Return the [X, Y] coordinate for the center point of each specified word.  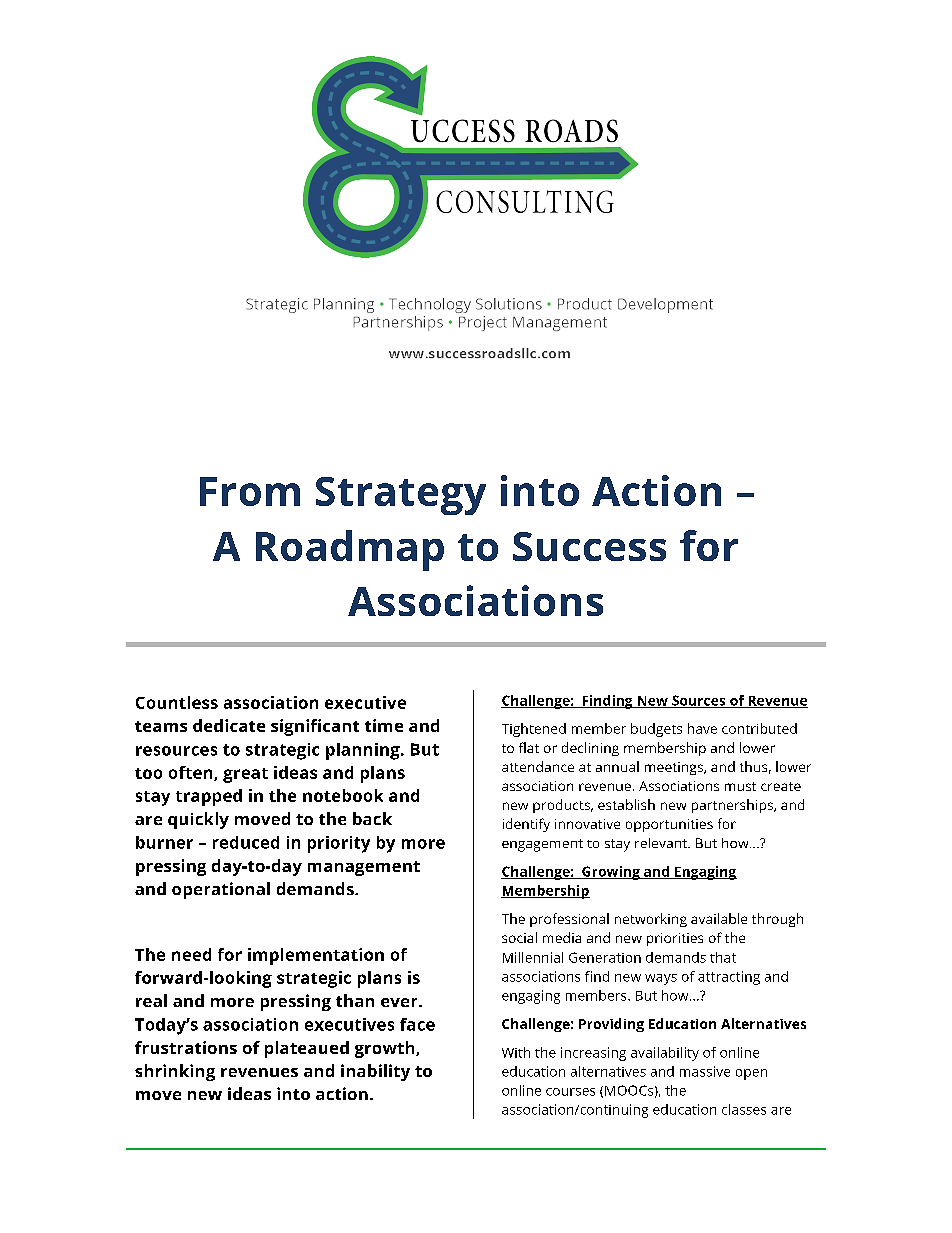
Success [589, 546]
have [702, 728]
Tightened [534, 730]
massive [705, 1071]
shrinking [175, 1072]
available [719, 918]
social [519, 937]
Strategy [401, 496]
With [516, 1052]
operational [221, 890]
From [250, 491]
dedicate [229, 725]
